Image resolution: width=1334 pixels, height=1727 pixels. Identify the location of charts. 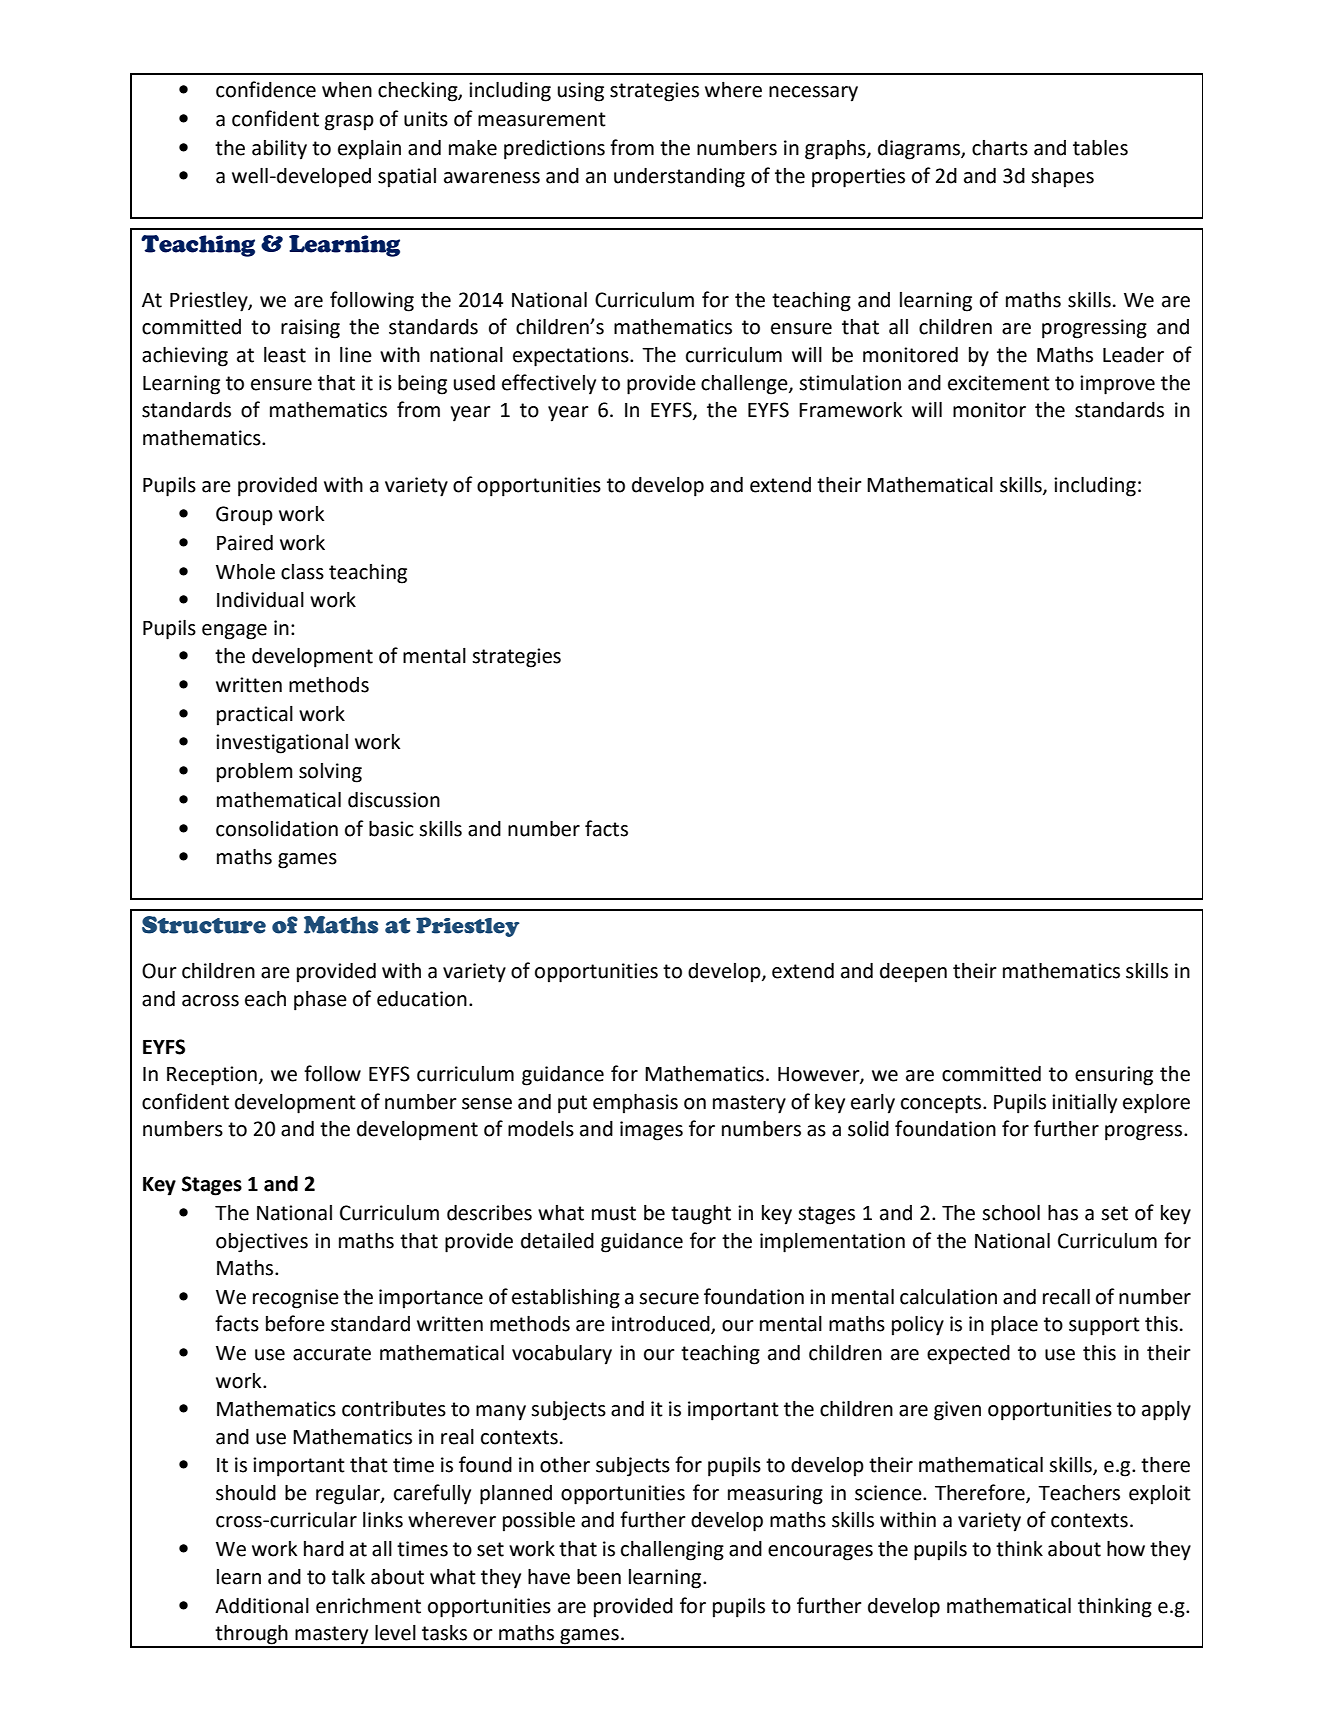
(1000, 148).
